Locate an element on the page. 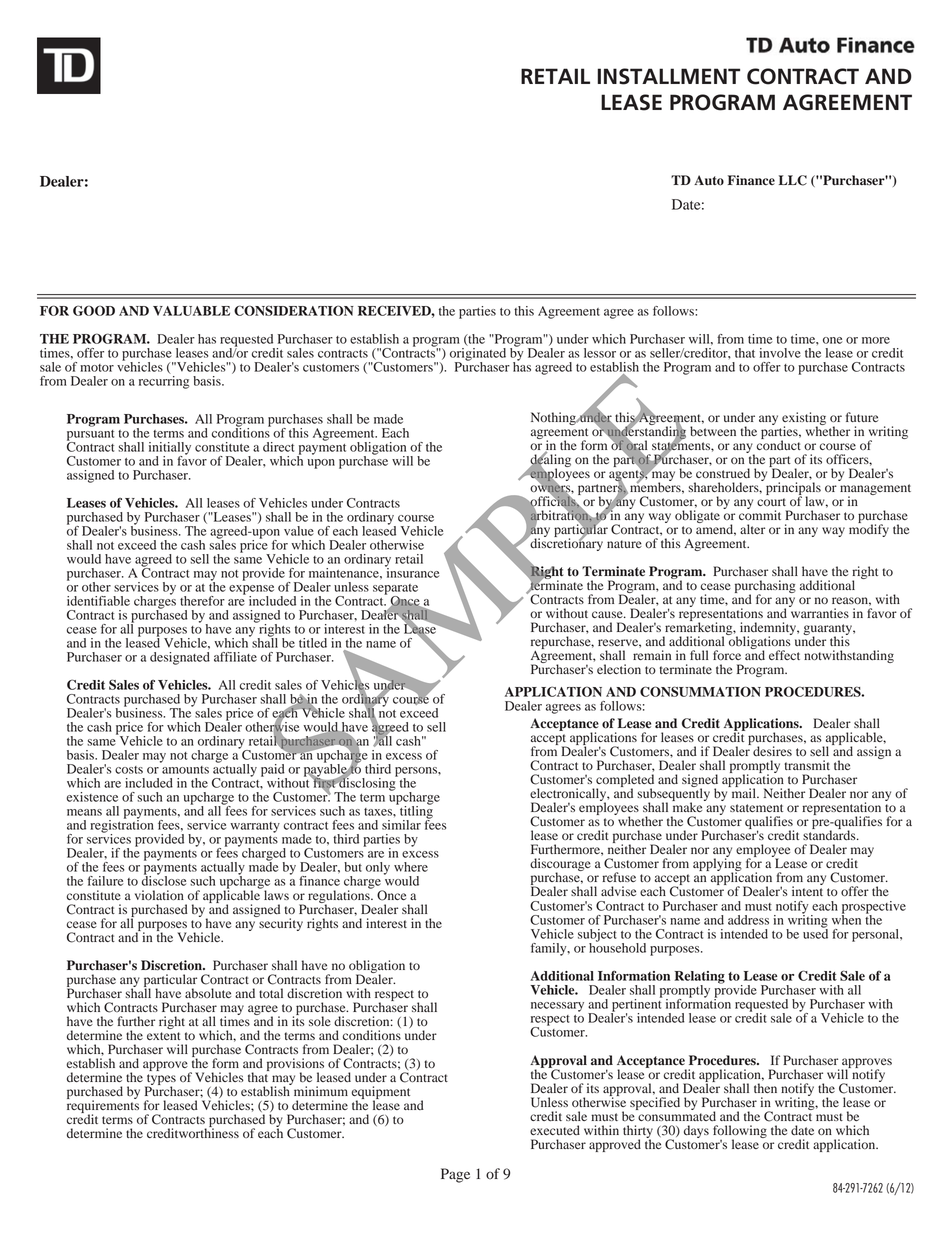 The image size is (952, 1233). types is located at coordinates (160, 1080).
